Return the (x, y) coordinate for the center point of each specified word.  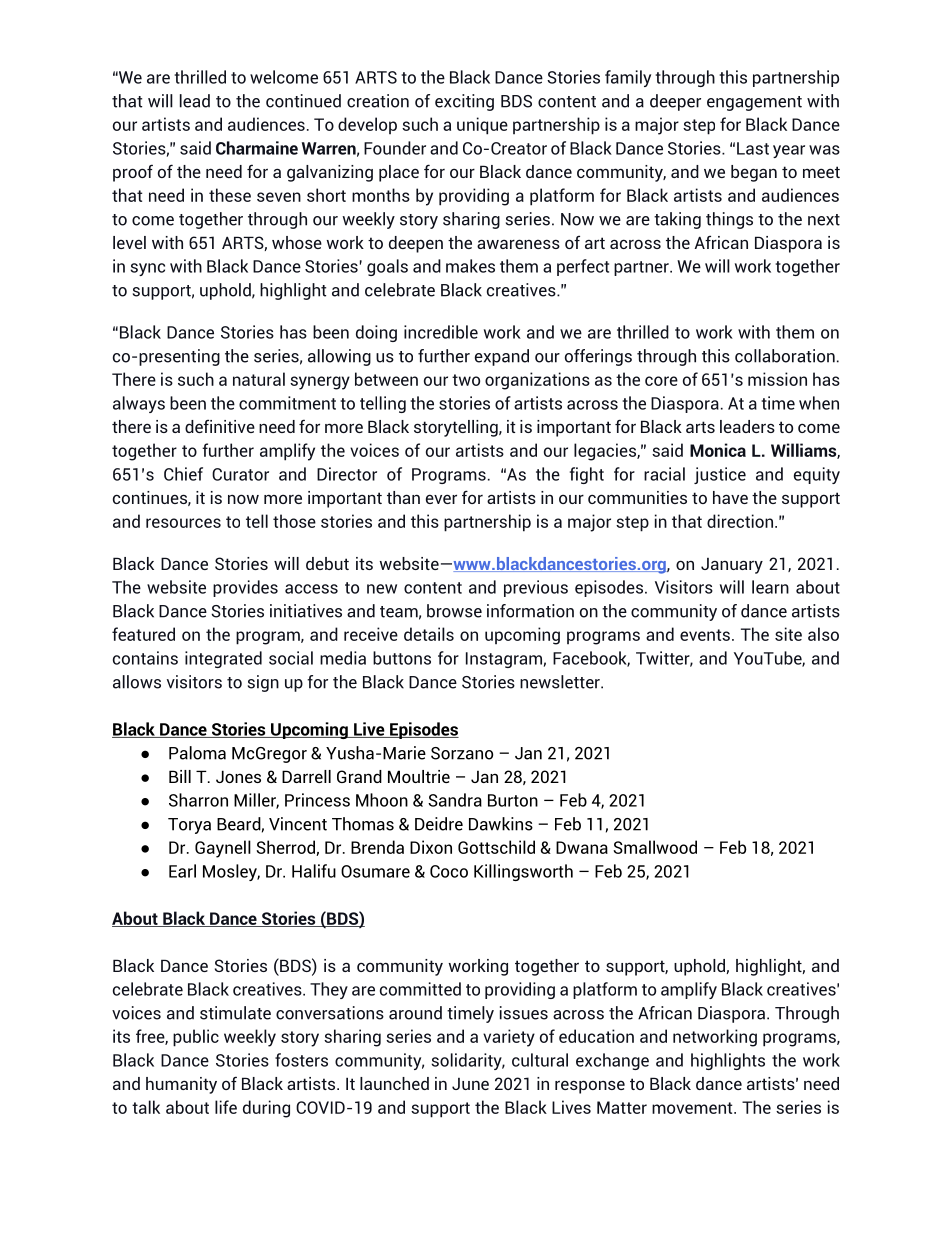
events (705, 635)
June (470, 1084)
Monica (718, 450)
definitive (220, 426)
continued (303, 101)
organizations (537, 381)
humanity (181, 1085)
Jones (238, 776)
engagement (754, 103)
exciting (464, 102)
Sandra (455, 800)
